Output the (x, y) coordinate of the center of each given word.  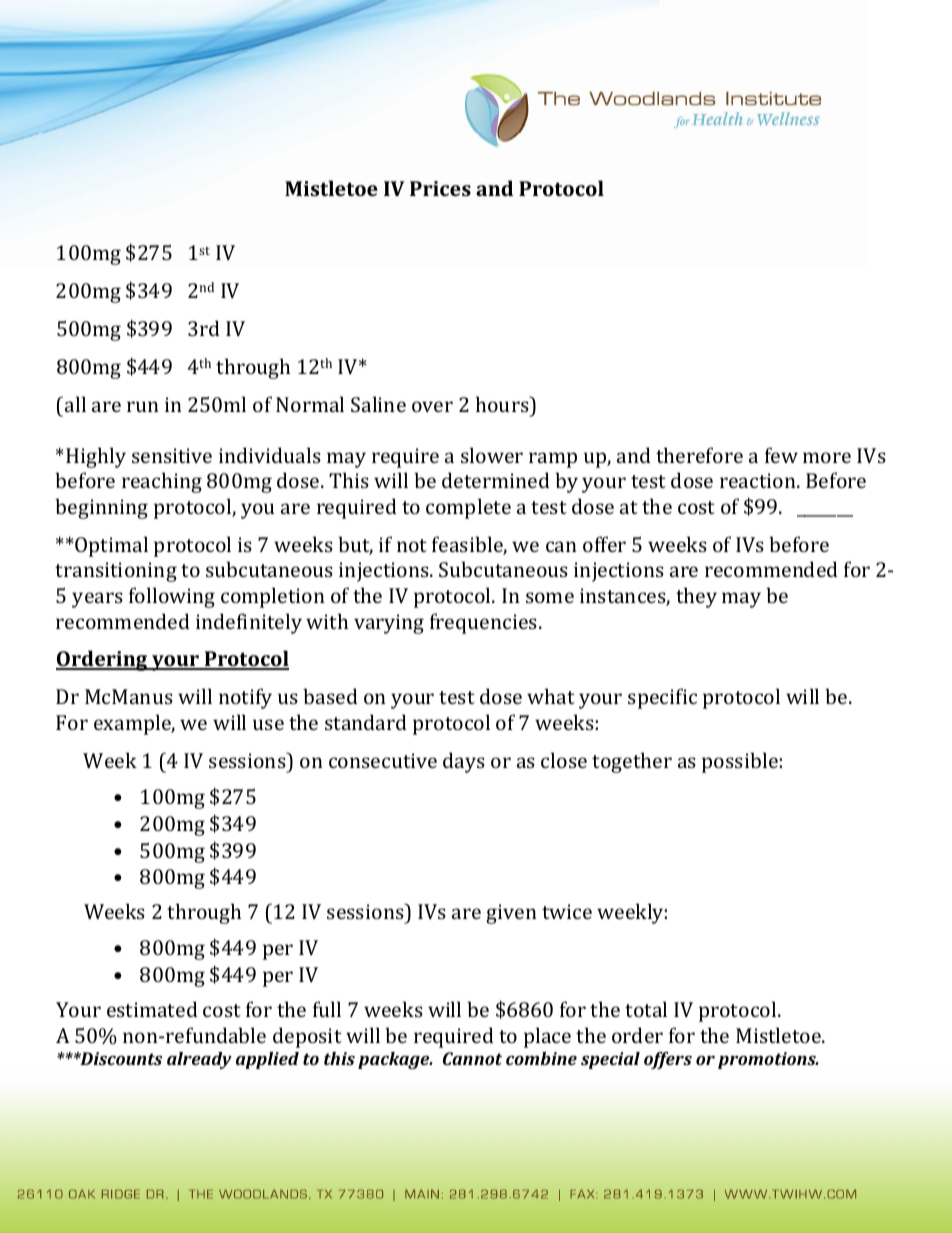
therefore (699, 455)
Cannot (472, 1058)
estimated (152, 1009)
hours (503, 404)
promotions (768, 1060)
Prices (440, 188)
